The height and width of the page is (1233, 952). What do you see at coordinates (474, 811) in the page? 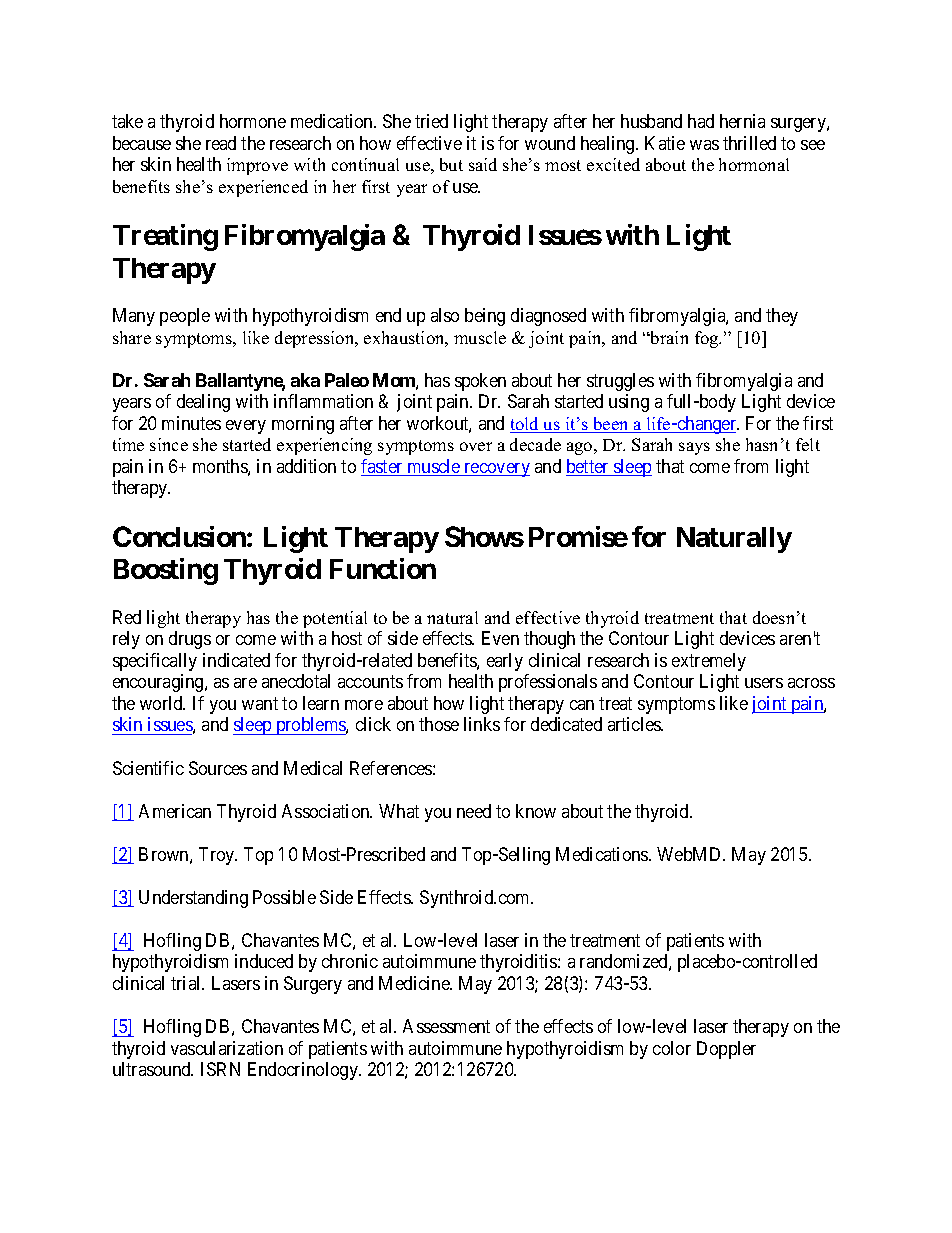
I see `need` at bounding box center [474, 811].
